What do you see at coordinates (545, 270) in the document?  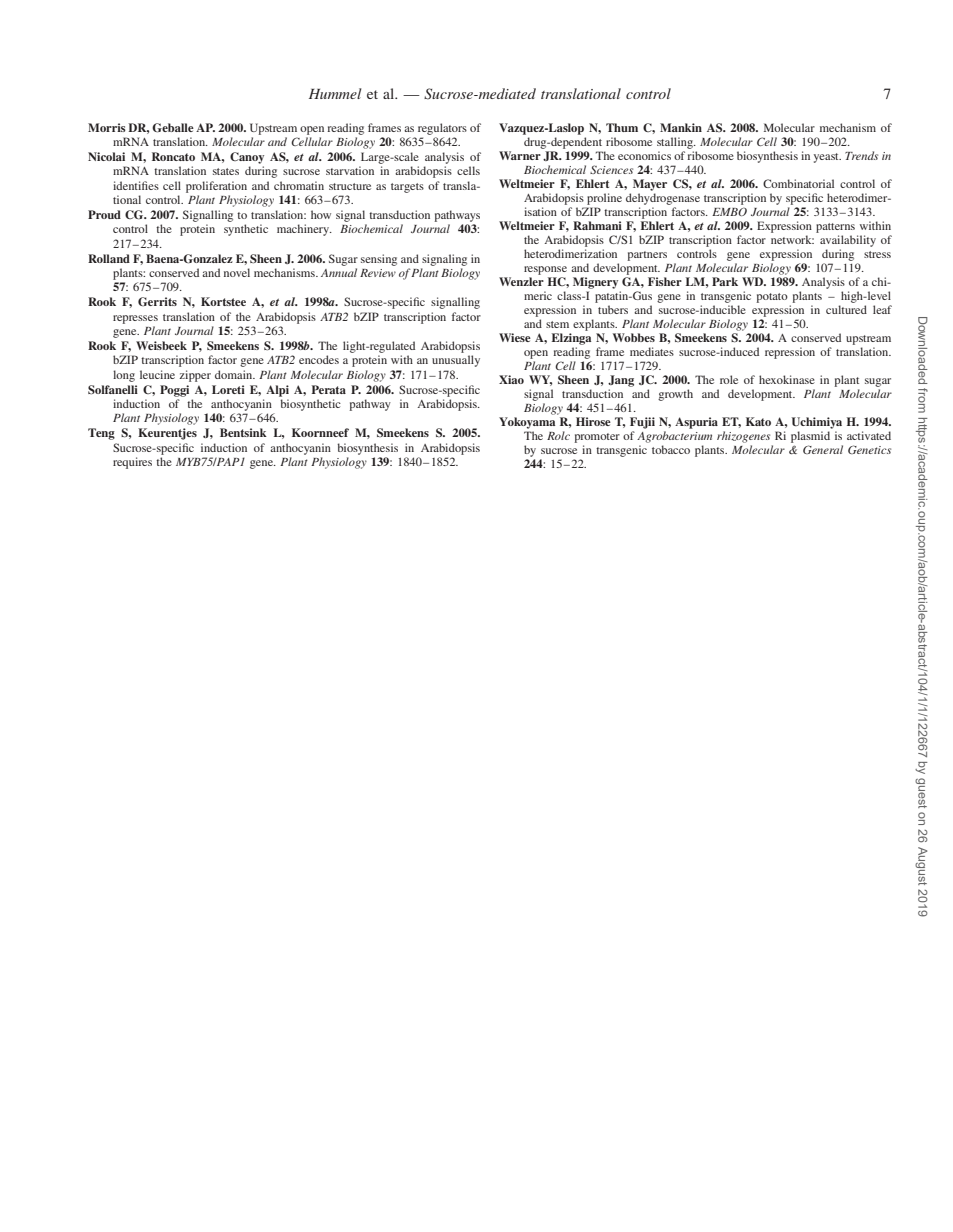 I see `response` at bounding box center [545, 270].
